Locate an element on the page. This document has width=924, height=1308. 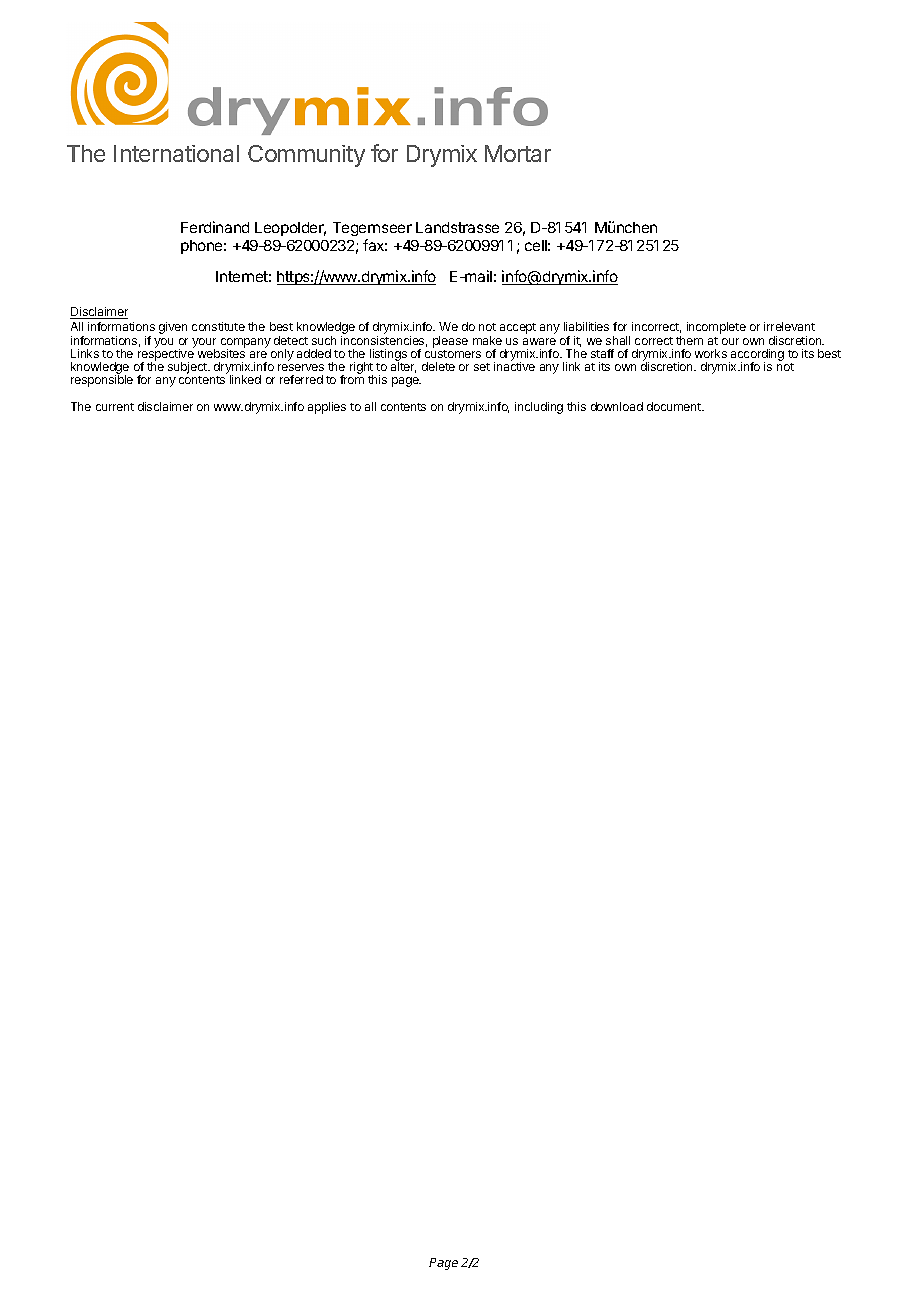
current is located at coordinates (115, 407).
